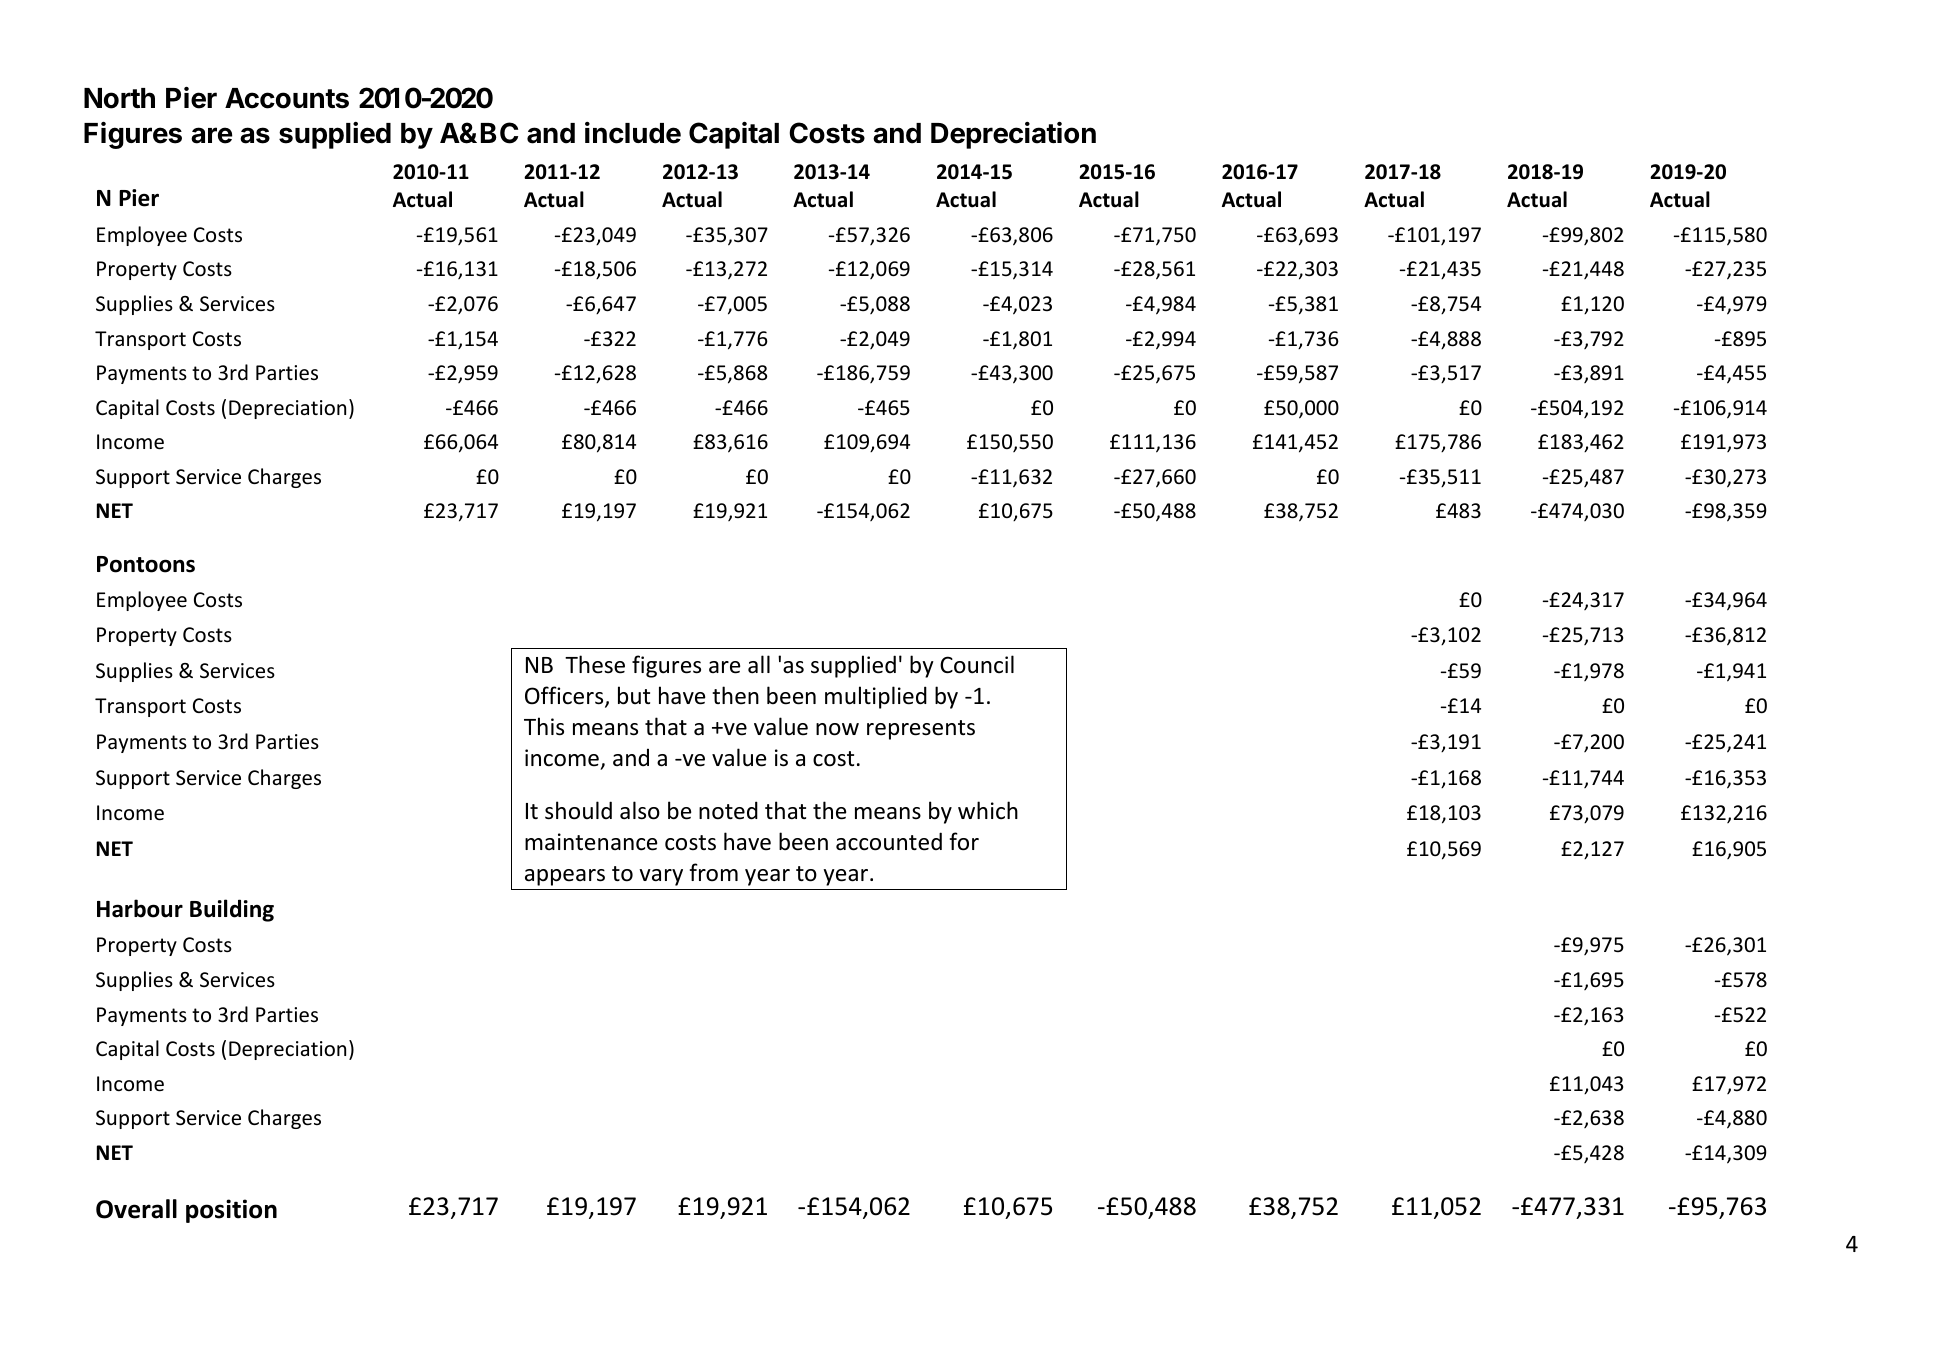 This screenshot has height=1372, width=1941. What do you see at coordinates (119, 98) in the screenshot?
I see `North` at bounding box center [119, 98].
